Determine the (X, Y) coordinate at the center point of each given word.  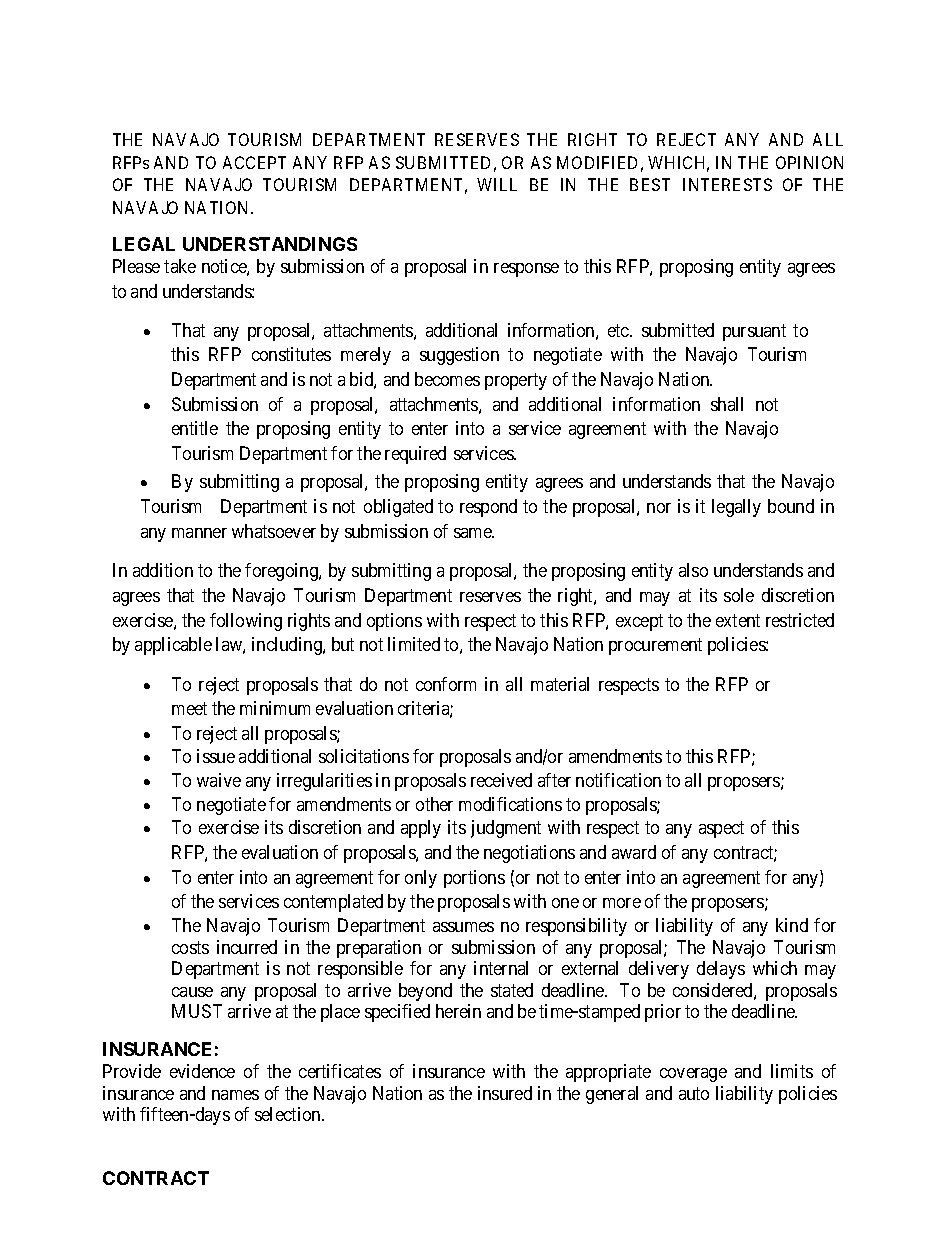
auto (694, 1093)
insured (505, 1093)
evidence (202, 1071)
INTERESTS (727, 184)
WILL (497, 184)
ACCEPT (254, 162)
